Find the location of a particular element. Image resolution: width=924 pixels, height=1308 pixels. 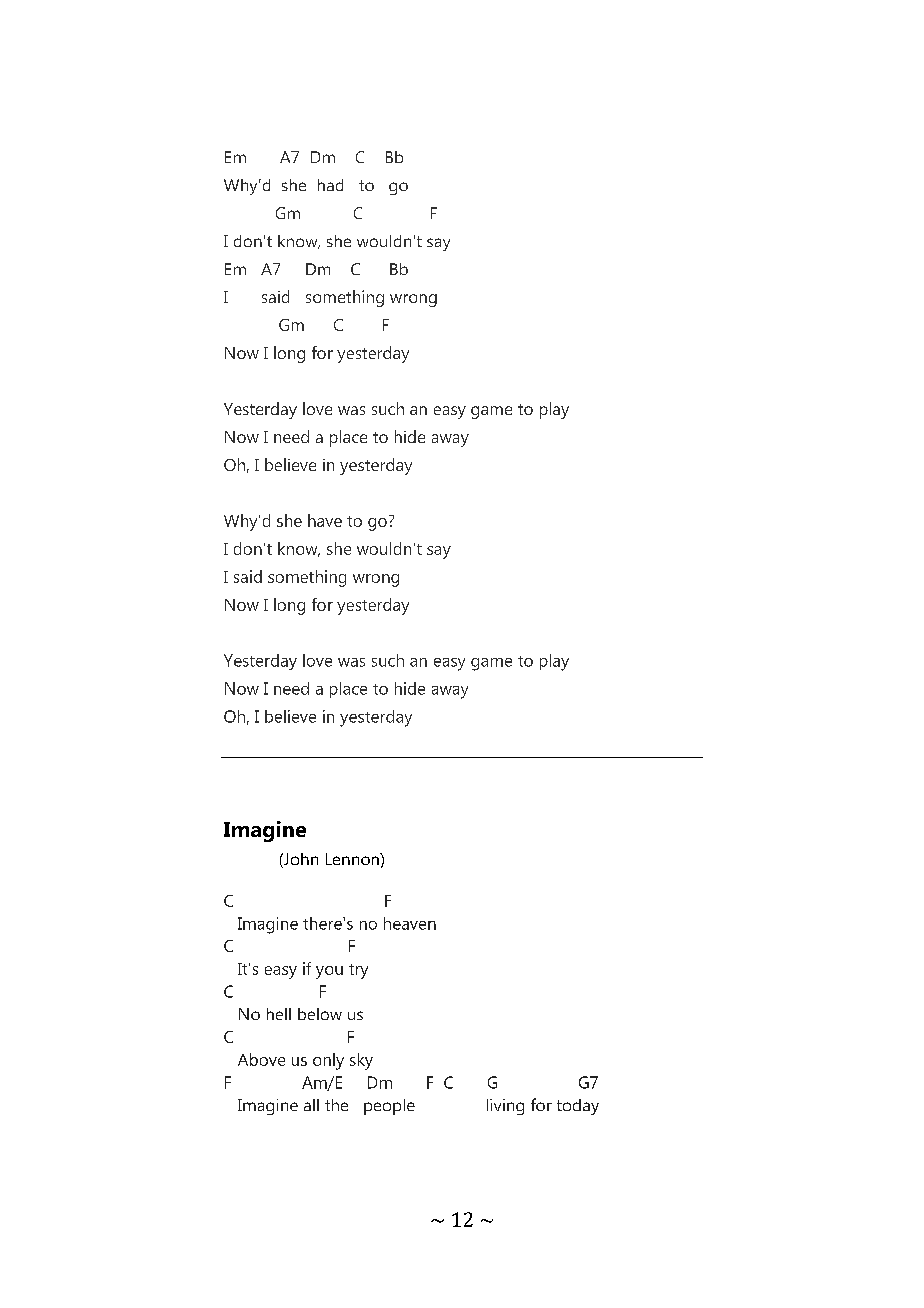

all is located at coordinates (311, 1105).
